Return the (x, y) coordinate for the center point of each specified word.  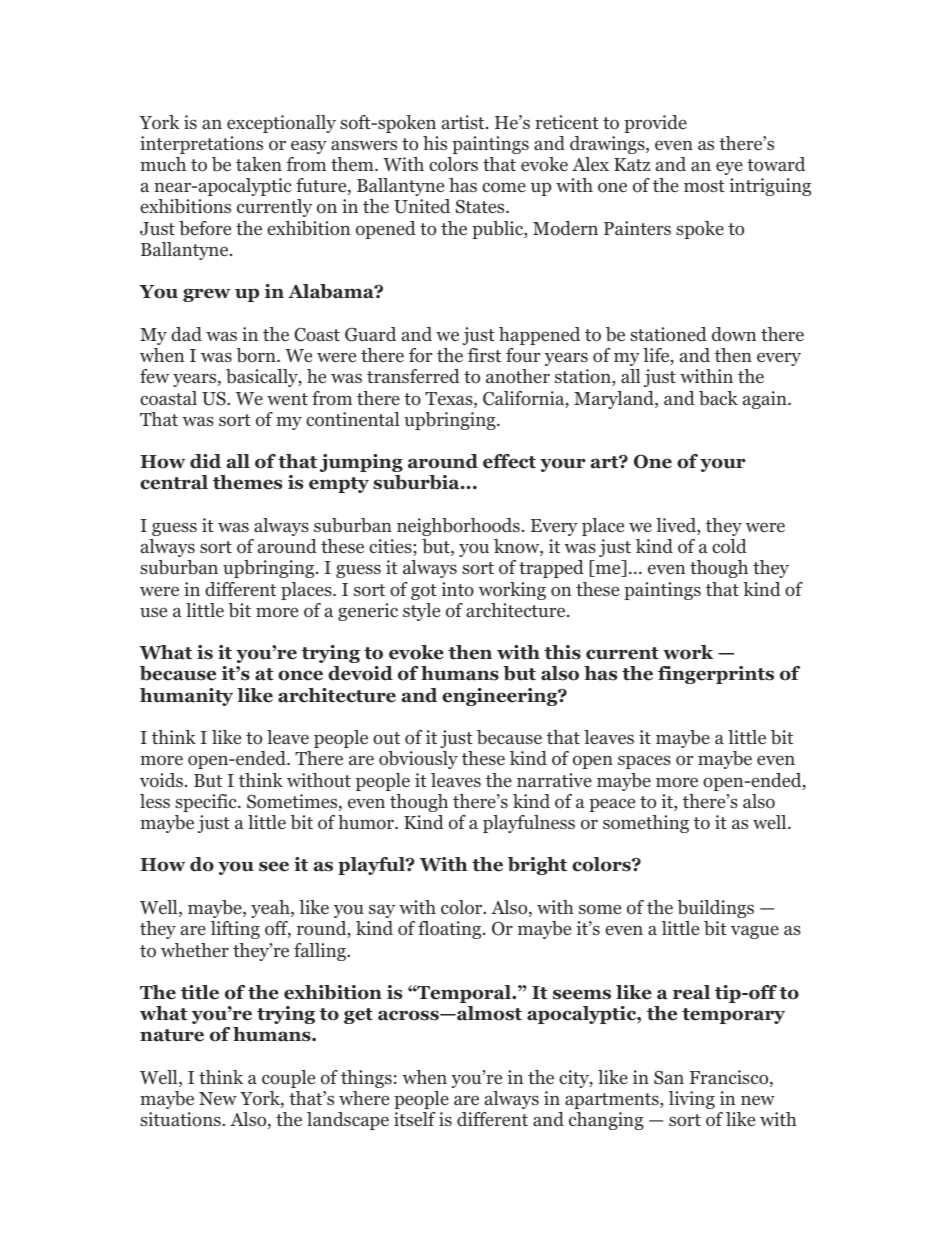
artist (464, 122)
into (458, 589)
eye (729, 168)
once (300, 675)
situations (181, 1119)
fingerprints (716, 675)
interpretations (201, 145)
